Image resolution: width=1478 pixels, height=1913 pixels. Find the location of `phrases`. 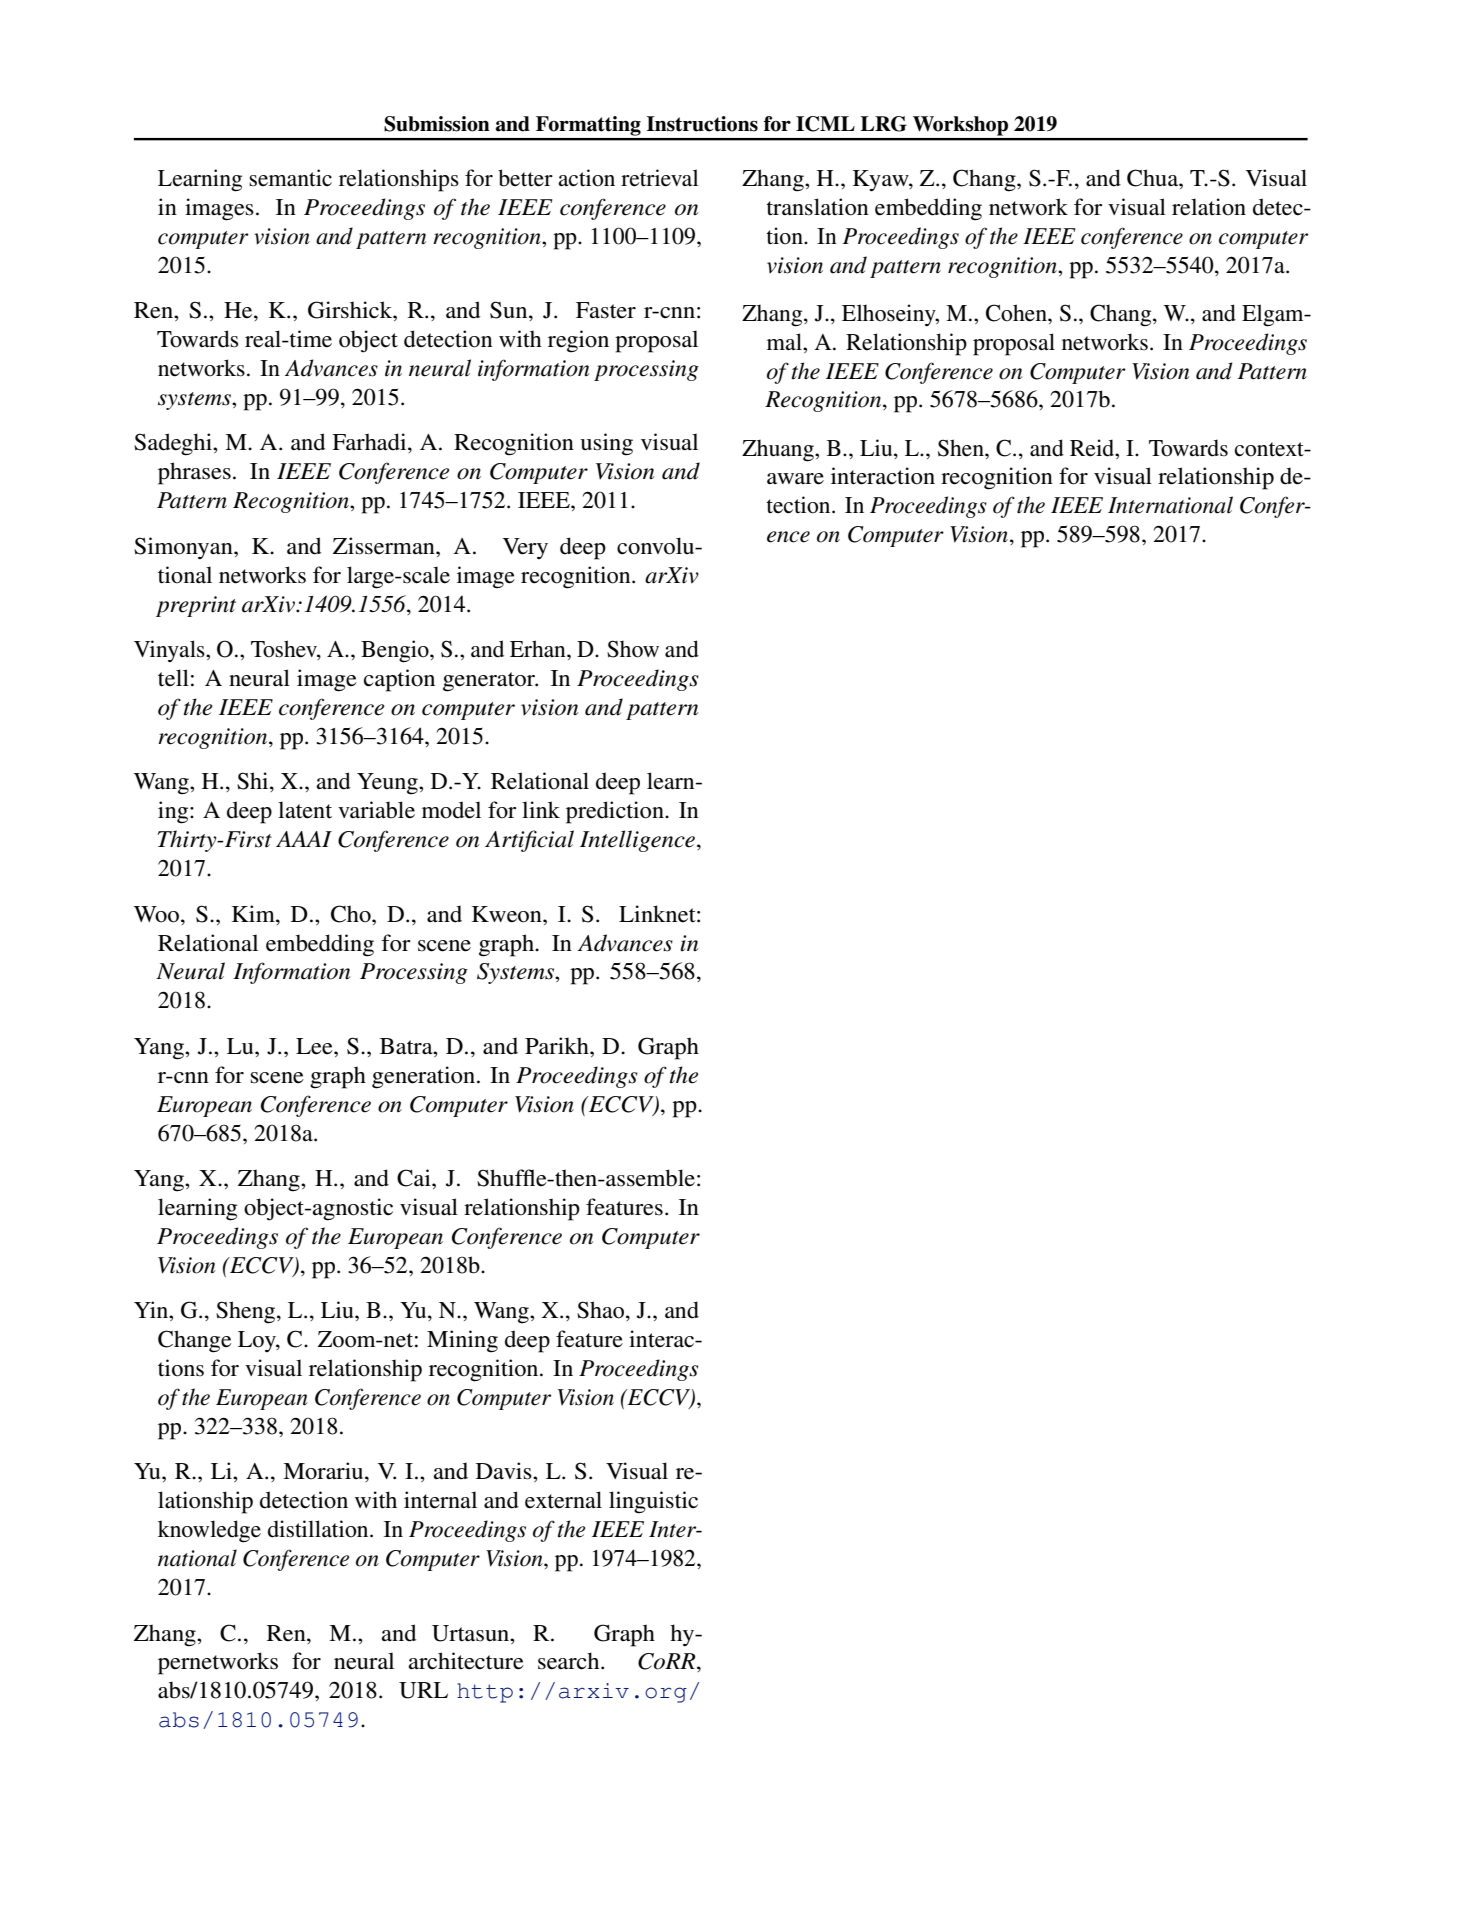

phrases is located at coordinates (194, 473).
